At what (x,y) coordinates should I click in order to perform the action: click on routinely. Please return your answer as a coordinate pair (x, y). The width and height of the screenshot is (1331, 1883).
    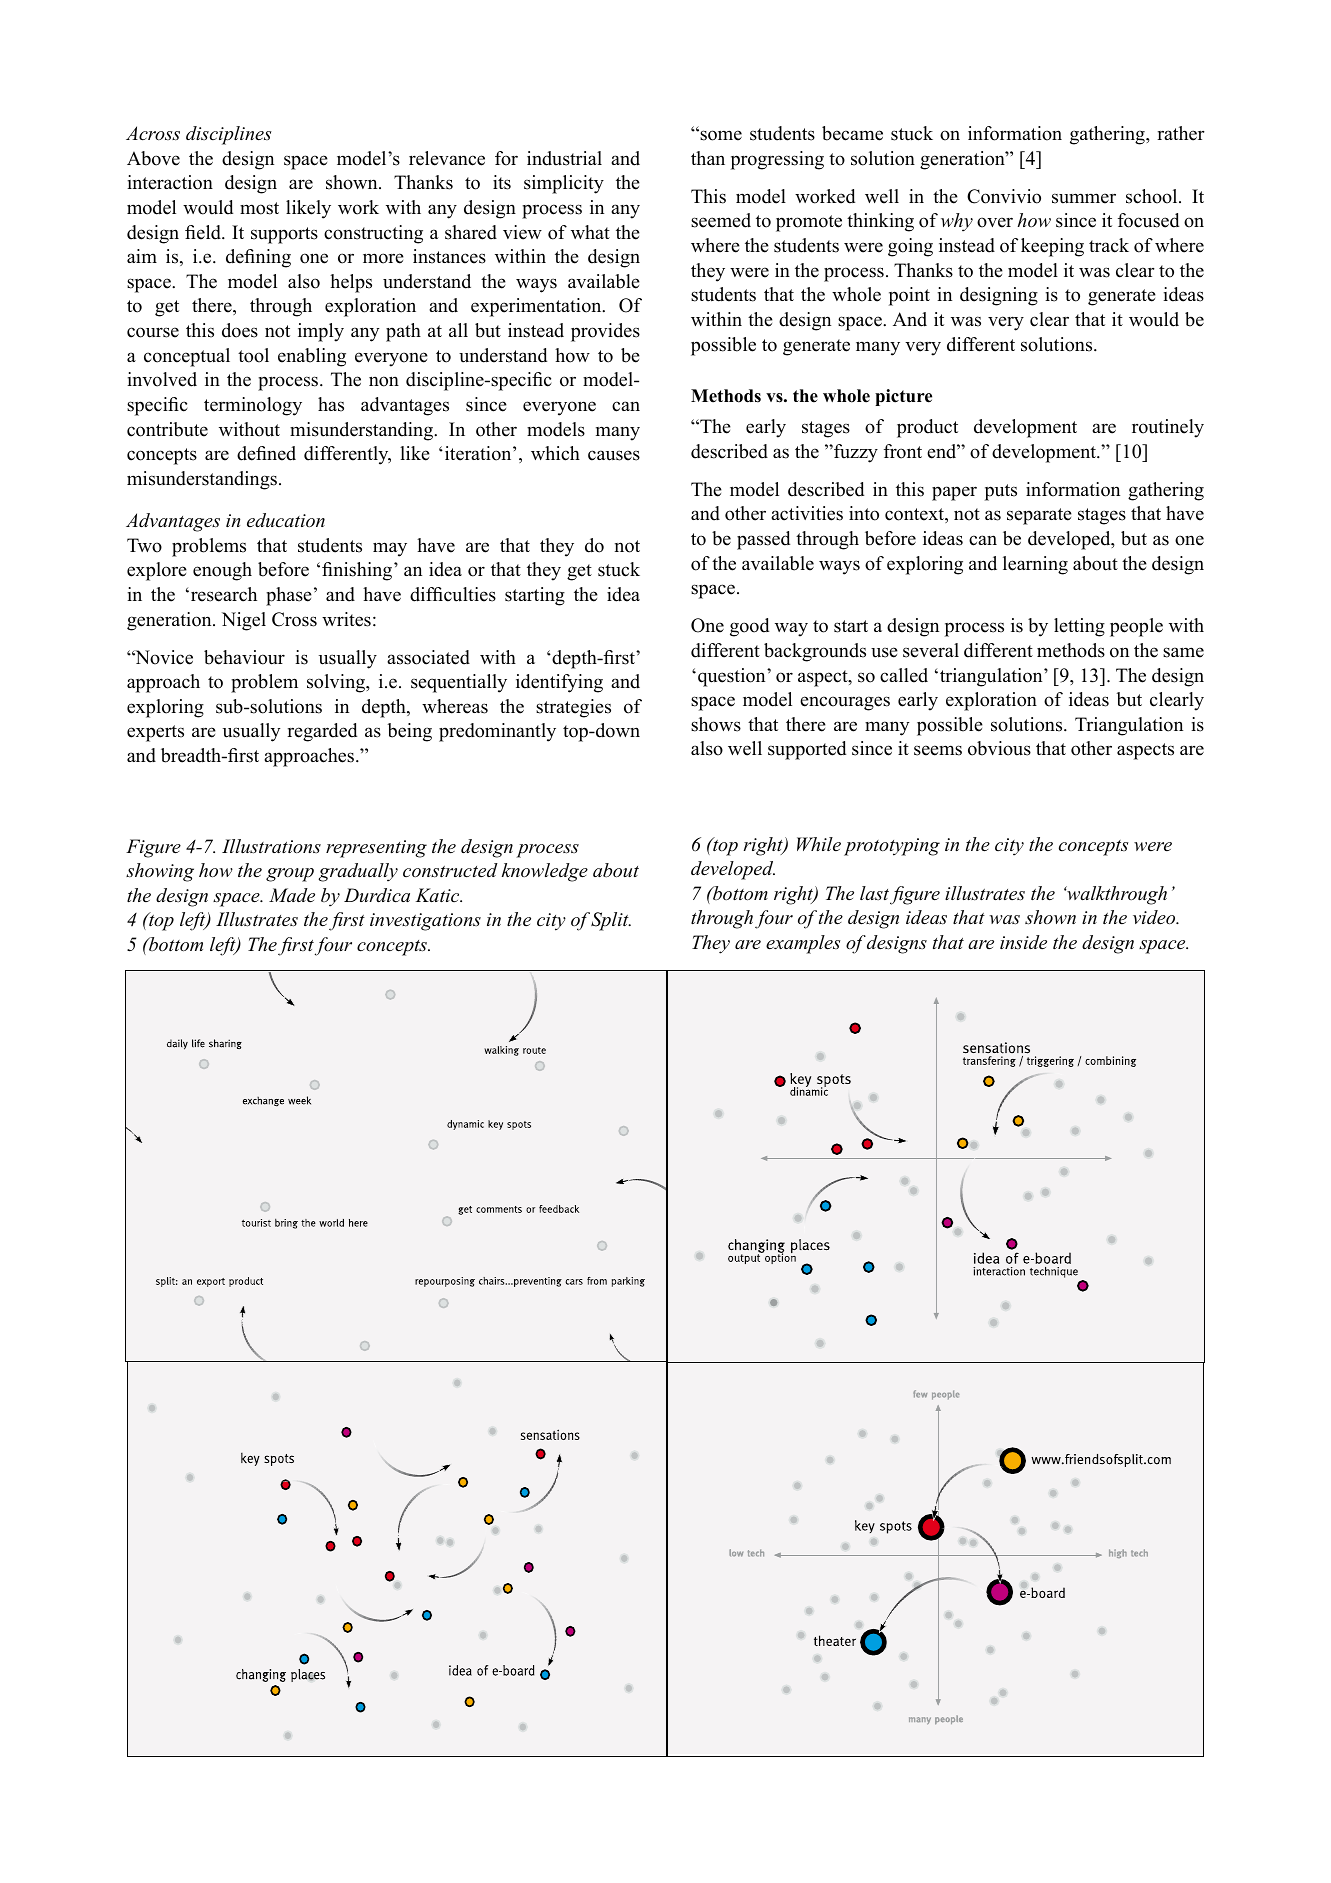
    Looking at the image, I should click on (1168, 428).
